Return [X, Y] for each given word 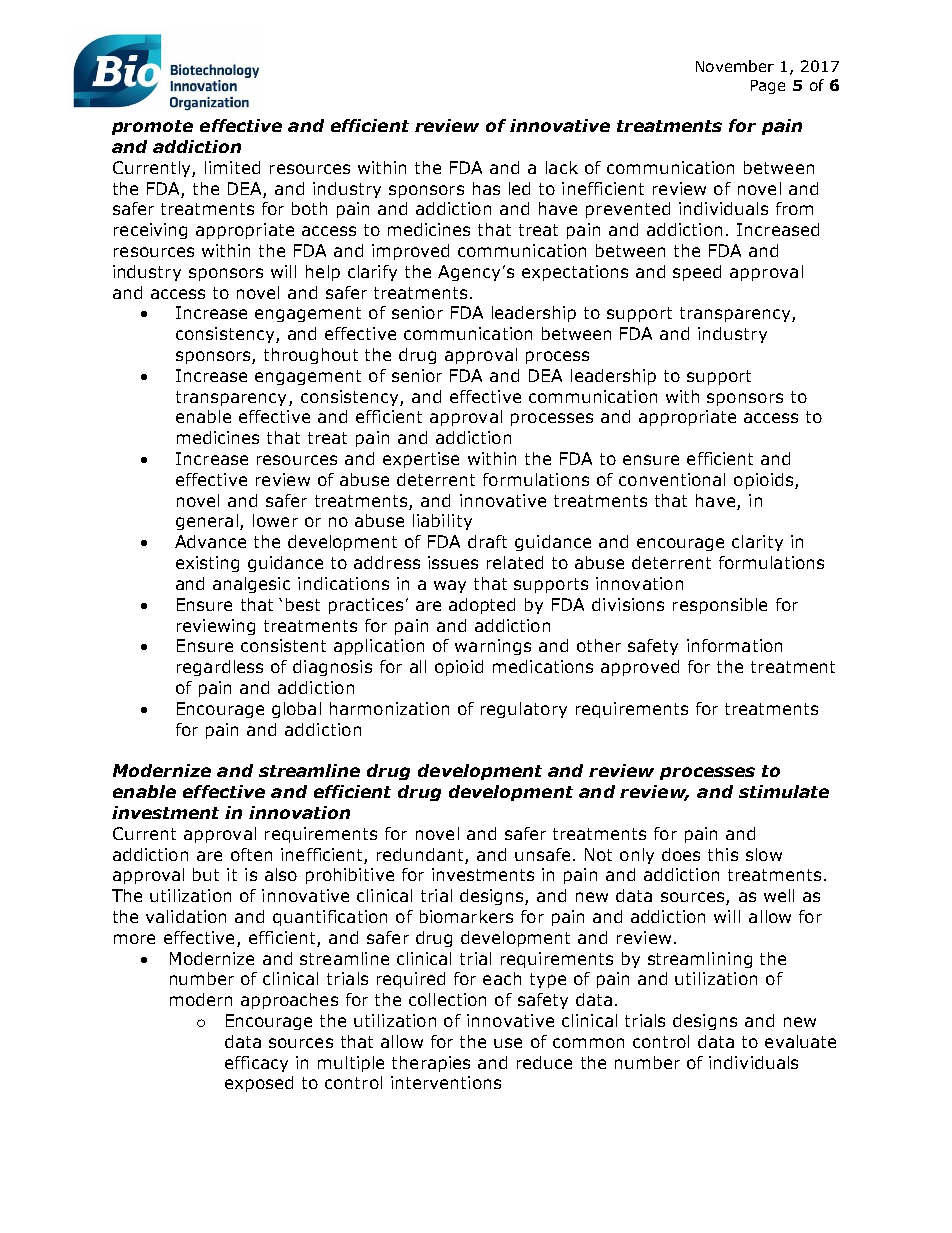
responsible [720, 606]
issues [453, 562]
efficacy [256, 1064]
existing [207, 564]
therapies [431, 1064]
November [735, 66]
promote [152, 127]
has [486, 188]
